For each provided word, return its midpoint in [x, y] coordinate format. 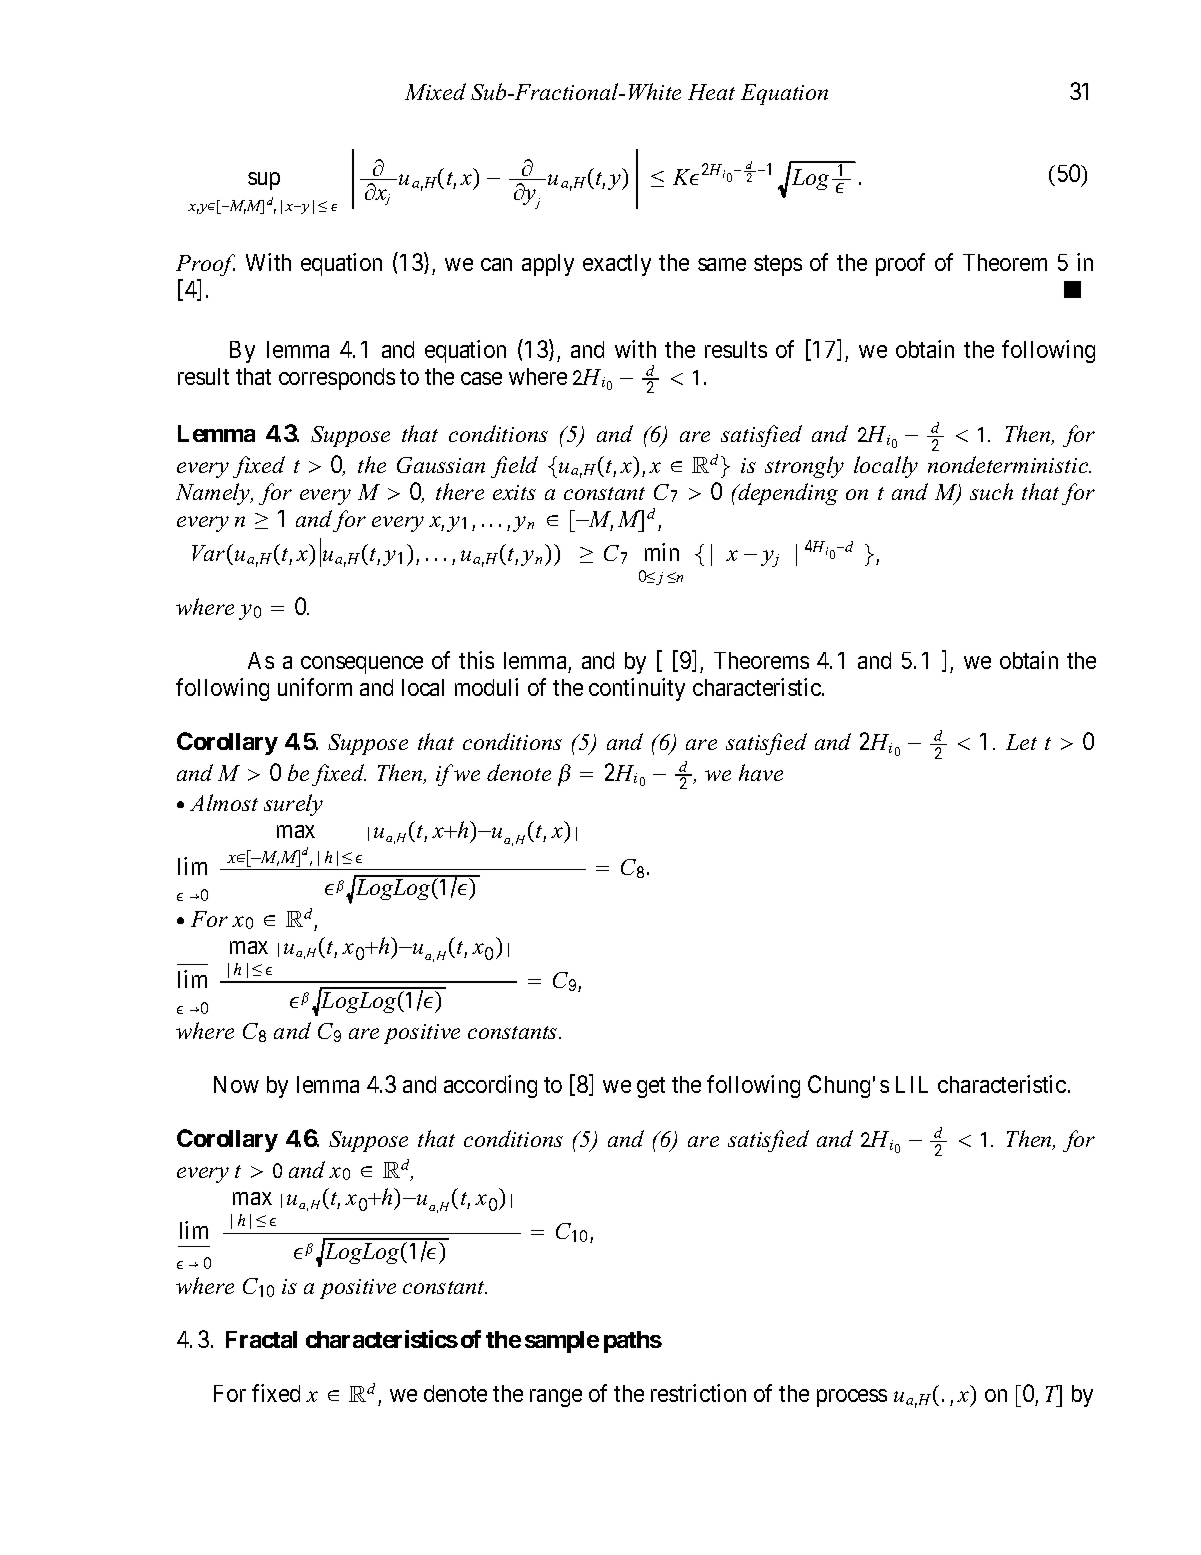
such [991, 491]
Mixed [435, 91]
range [556, 1398]
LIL [912, 1084]
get [651, 1087]
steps [778, 265]
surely [293, 805]
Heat [711, 92]
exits [514, 492]
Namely [214, 494]
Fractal [261, 1339]
